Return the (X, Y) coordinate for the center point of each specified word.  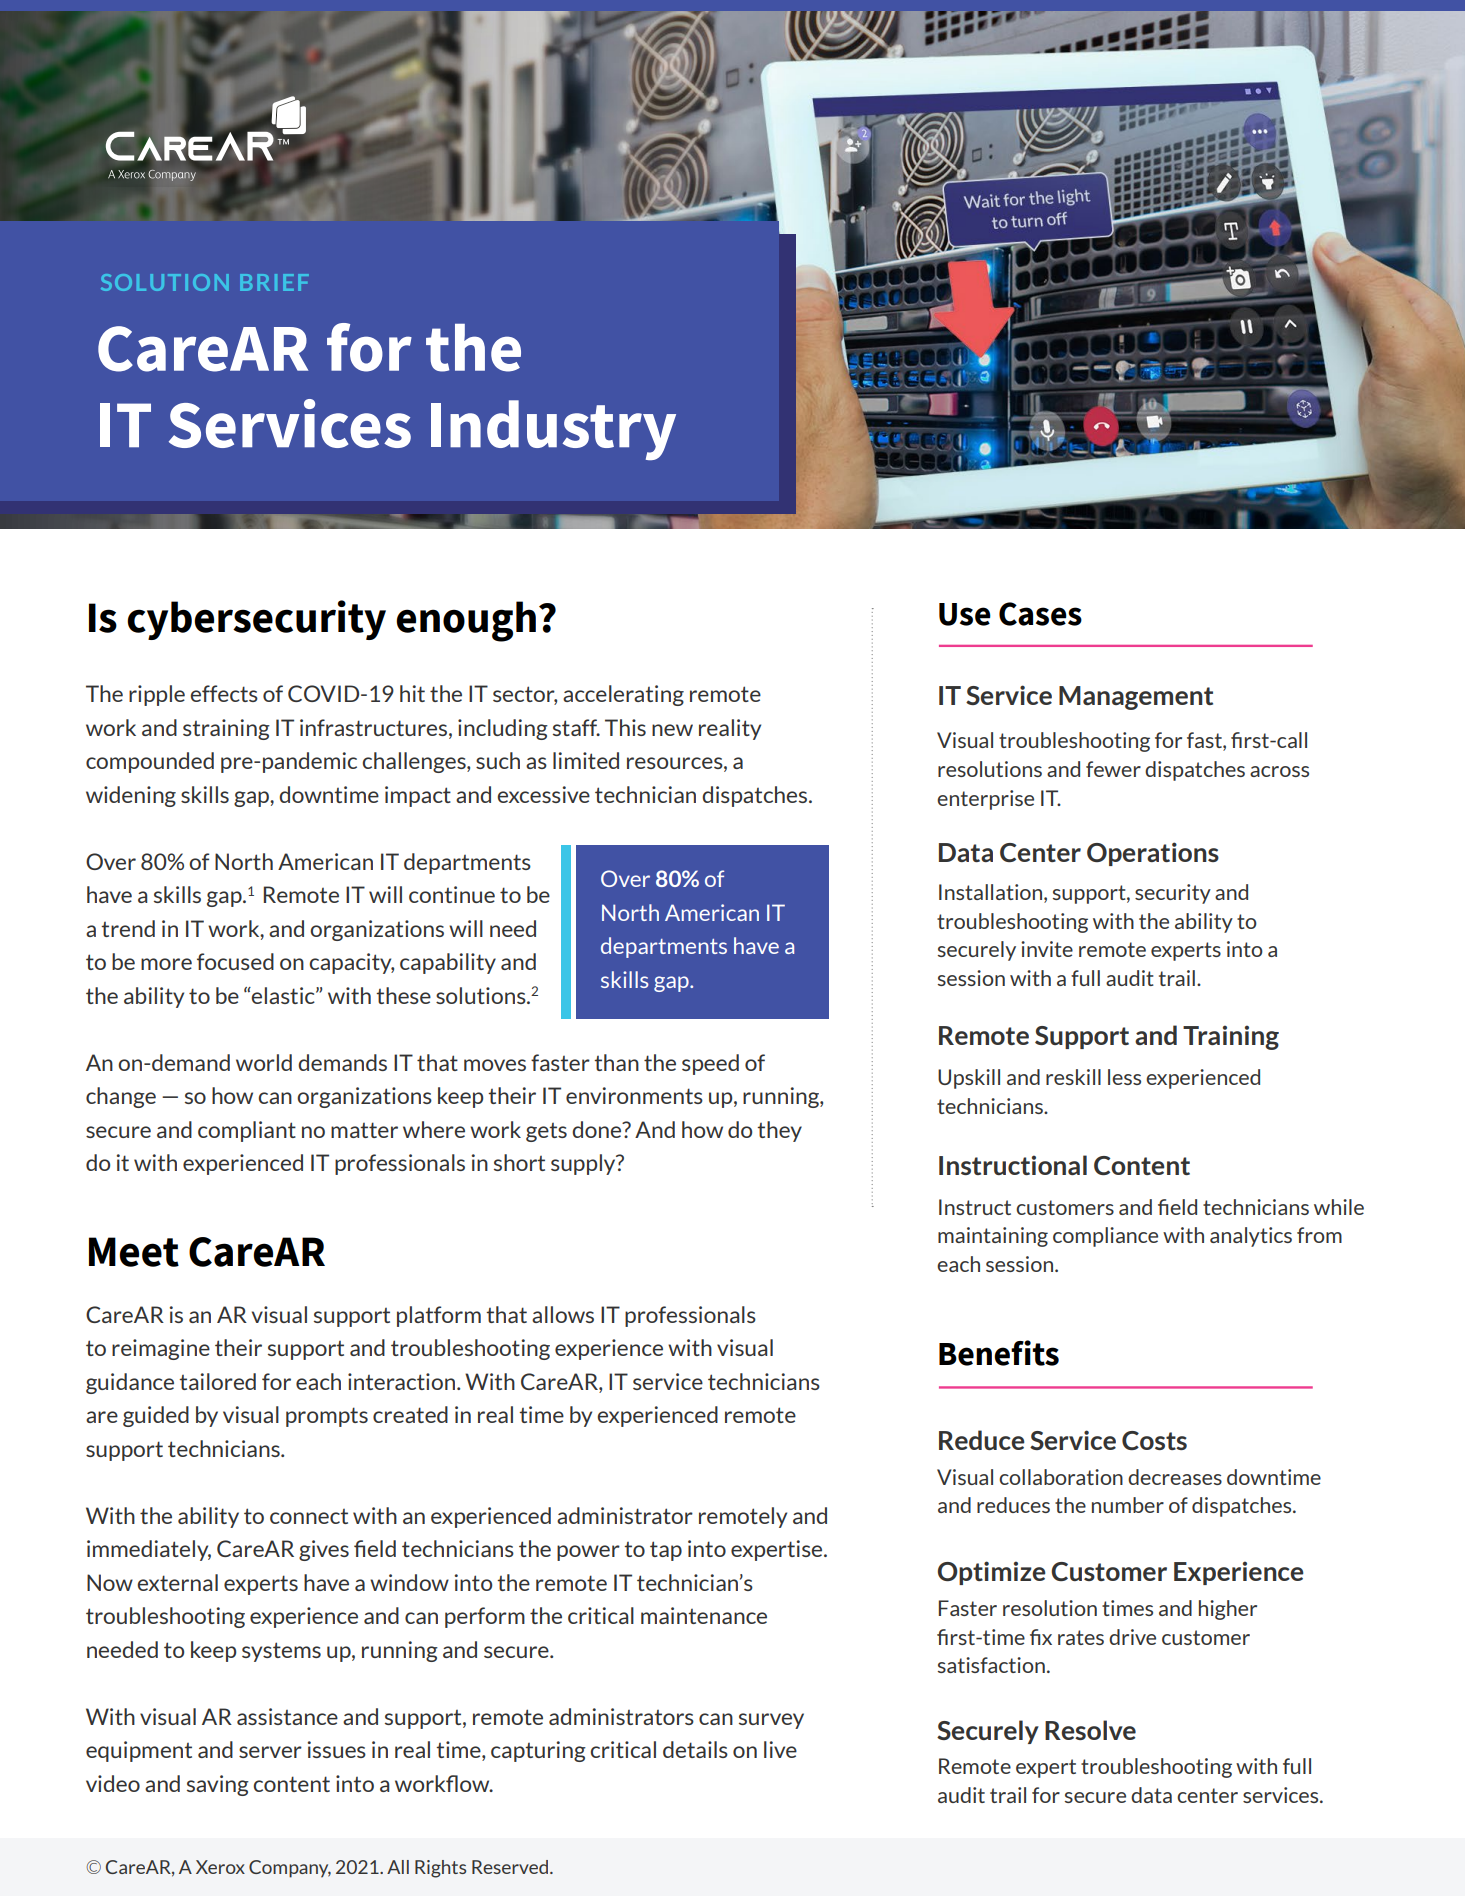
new (672, 730)
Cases (1040, 614)
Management (1136, 698)
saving (218, 1785)
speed (710, 1064)
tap (666, 1551)
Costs (1154, 1440)
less (1124, 1077)
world (264, 1062)
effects (224, 693)
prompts (327, 1417)
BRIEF (274, 282)
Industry (553, 430)
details (695, 1749)
